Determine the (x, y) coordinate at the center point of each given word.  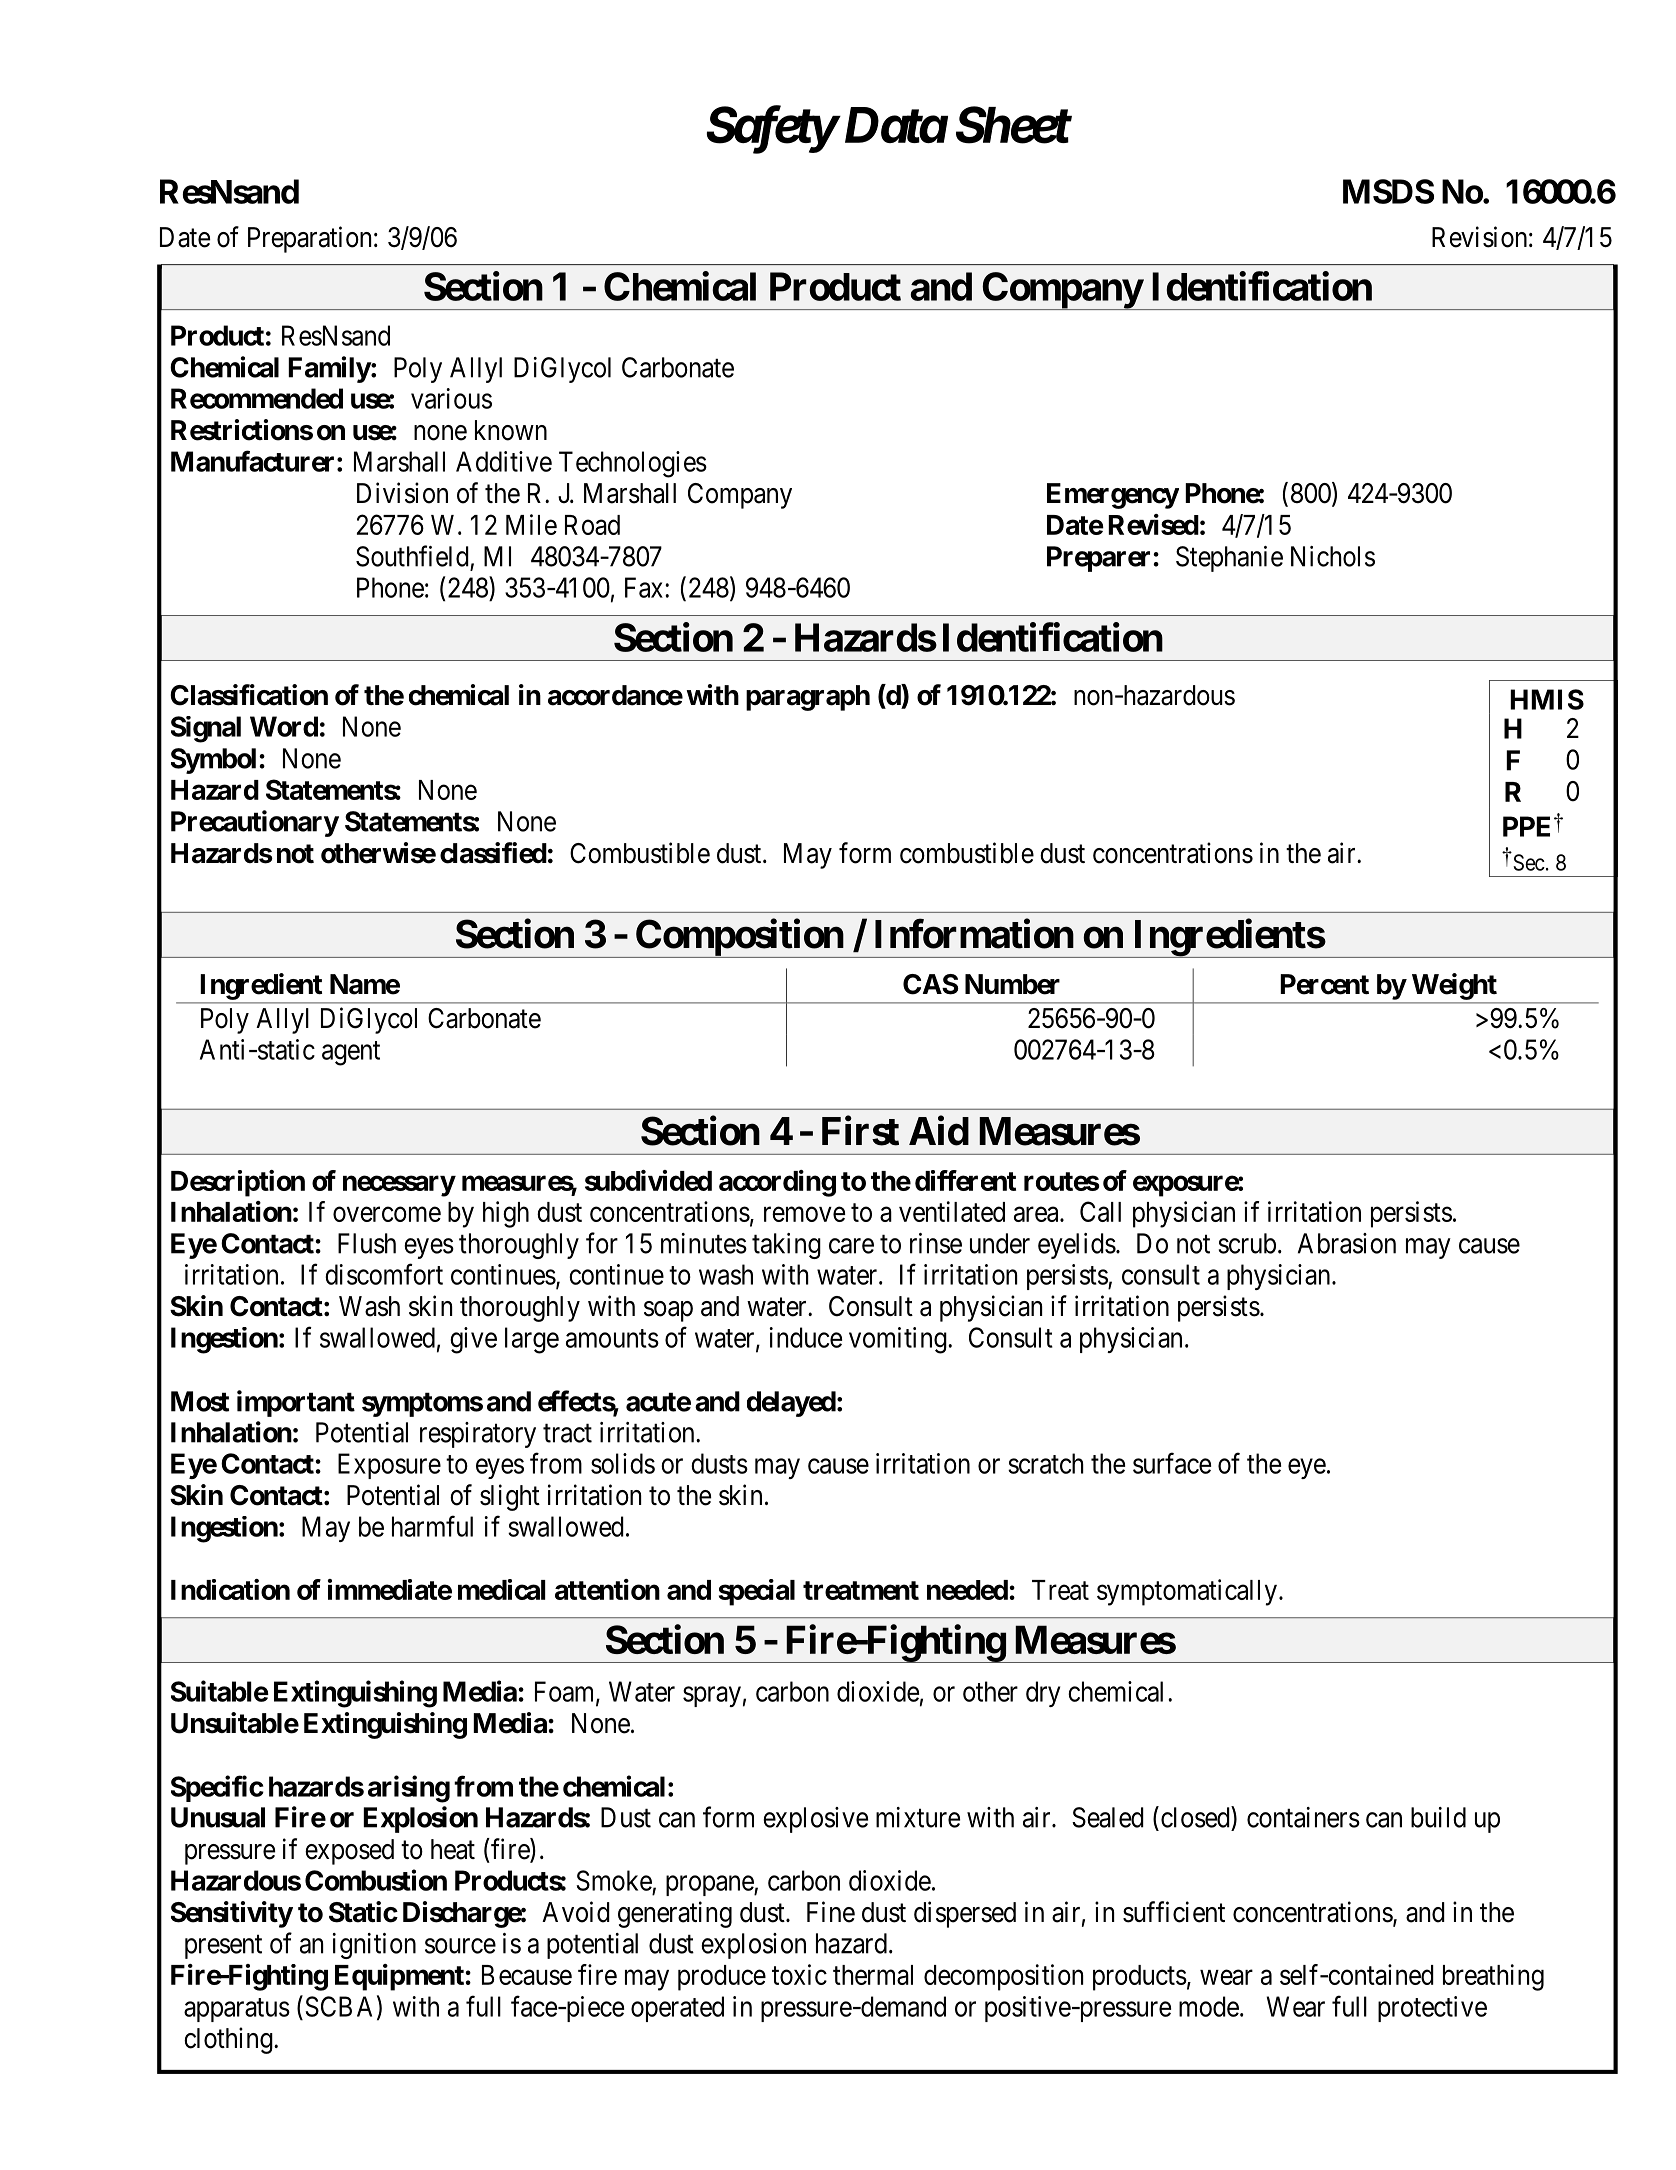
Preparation (309, 239)
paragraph (808, 698)
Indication (230, 1589)
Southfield (412, 556)
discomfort (384, 1274)
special (757, 1592)
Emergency (1113, 496)
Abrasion (1347, 1243)
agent (351, 1053)
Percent (1324, 984)
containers (1303, 1817)
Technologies (633, 464)
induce (806, 1337)
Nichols (1333, 556)
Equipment (400, 1977)
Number (1012, 984)
